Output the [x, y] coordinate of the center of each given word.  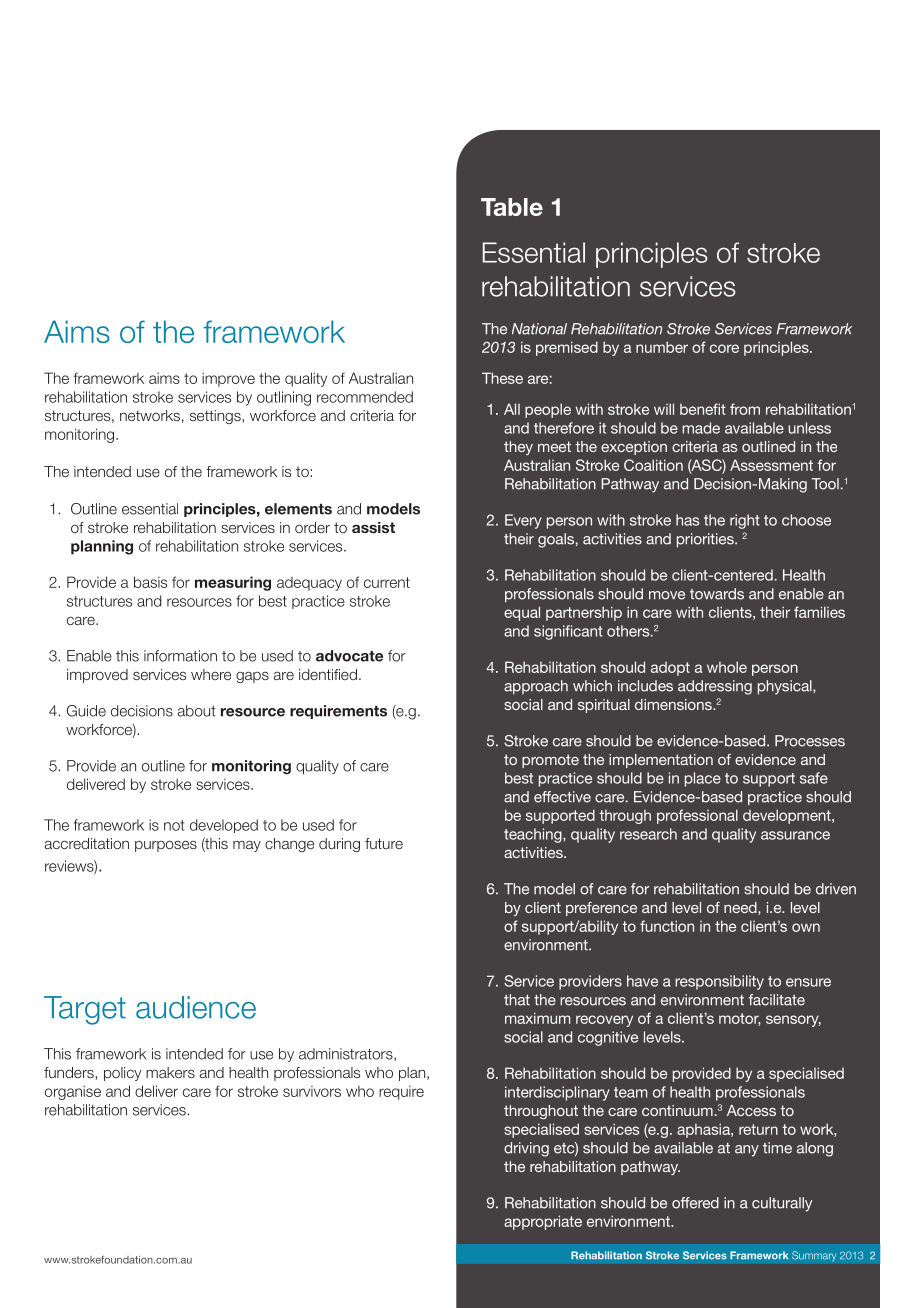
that [517, 1000]
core [724, 348]
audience [196, 1007]
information [180, 656]
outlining [284, 398]
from [745, 409]
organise [73, 1092]
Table [512, 207]
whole [727, 667]
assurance [795, 835]
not [174, 825]
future [384, 843]
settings [216, 417]
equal [522, 613]
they [518, 448]
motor [740, 1019]
